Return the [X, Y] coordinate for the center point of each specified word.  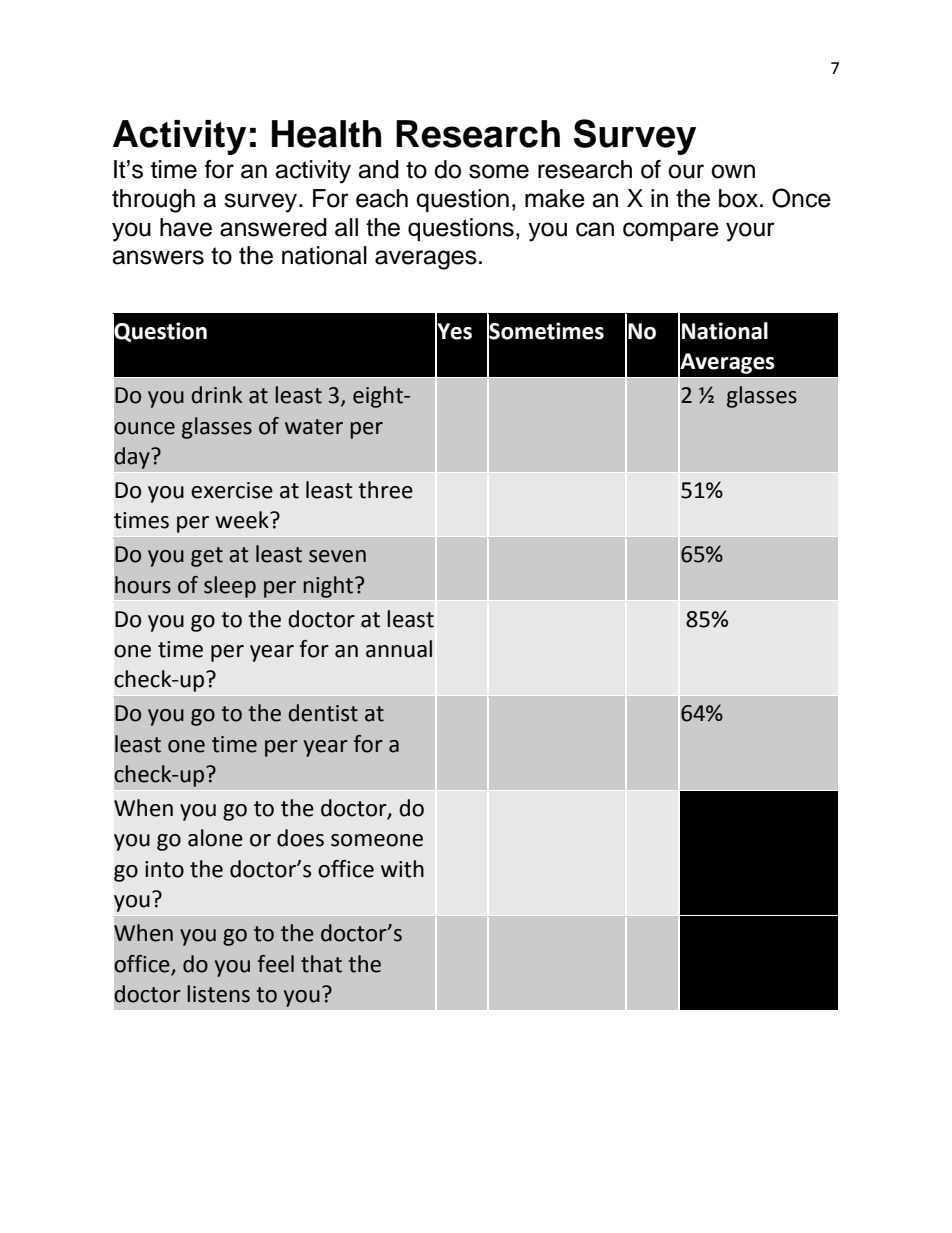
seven [337, 556]
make [555, 198]
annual [399, 649]
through [153, 201]
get [207, 557]
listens [218, 994]
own [733, 171]
